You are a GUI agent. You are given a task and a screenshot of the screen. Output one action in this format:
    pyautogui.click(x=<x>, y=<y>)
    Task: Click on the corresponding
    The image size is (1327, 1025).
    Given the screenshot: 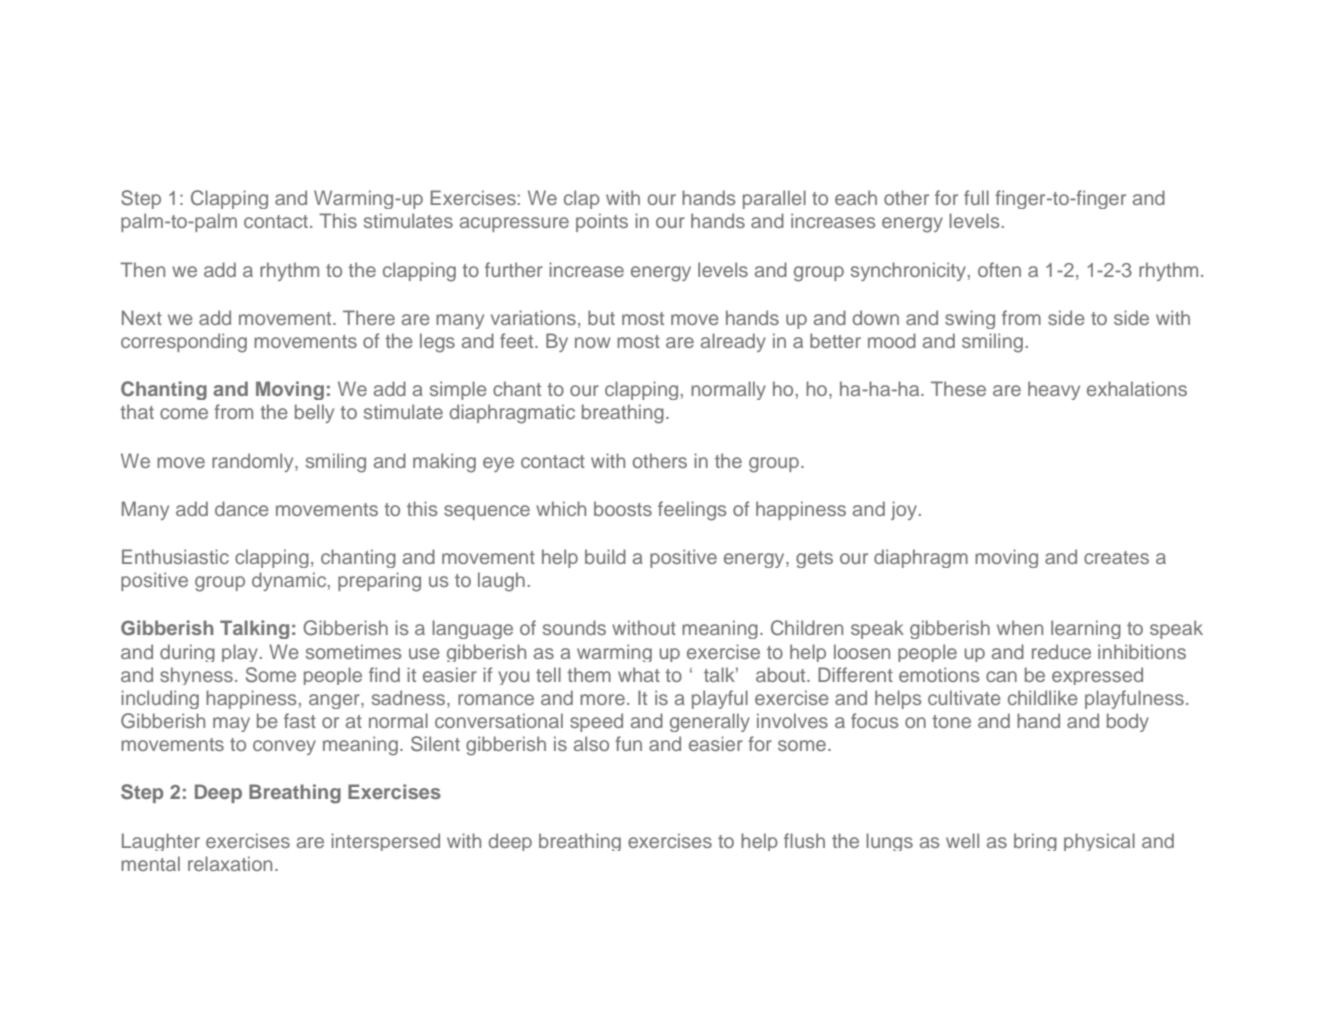 What is the action you would take?
    pyautogui.click(x=184, y=343)
